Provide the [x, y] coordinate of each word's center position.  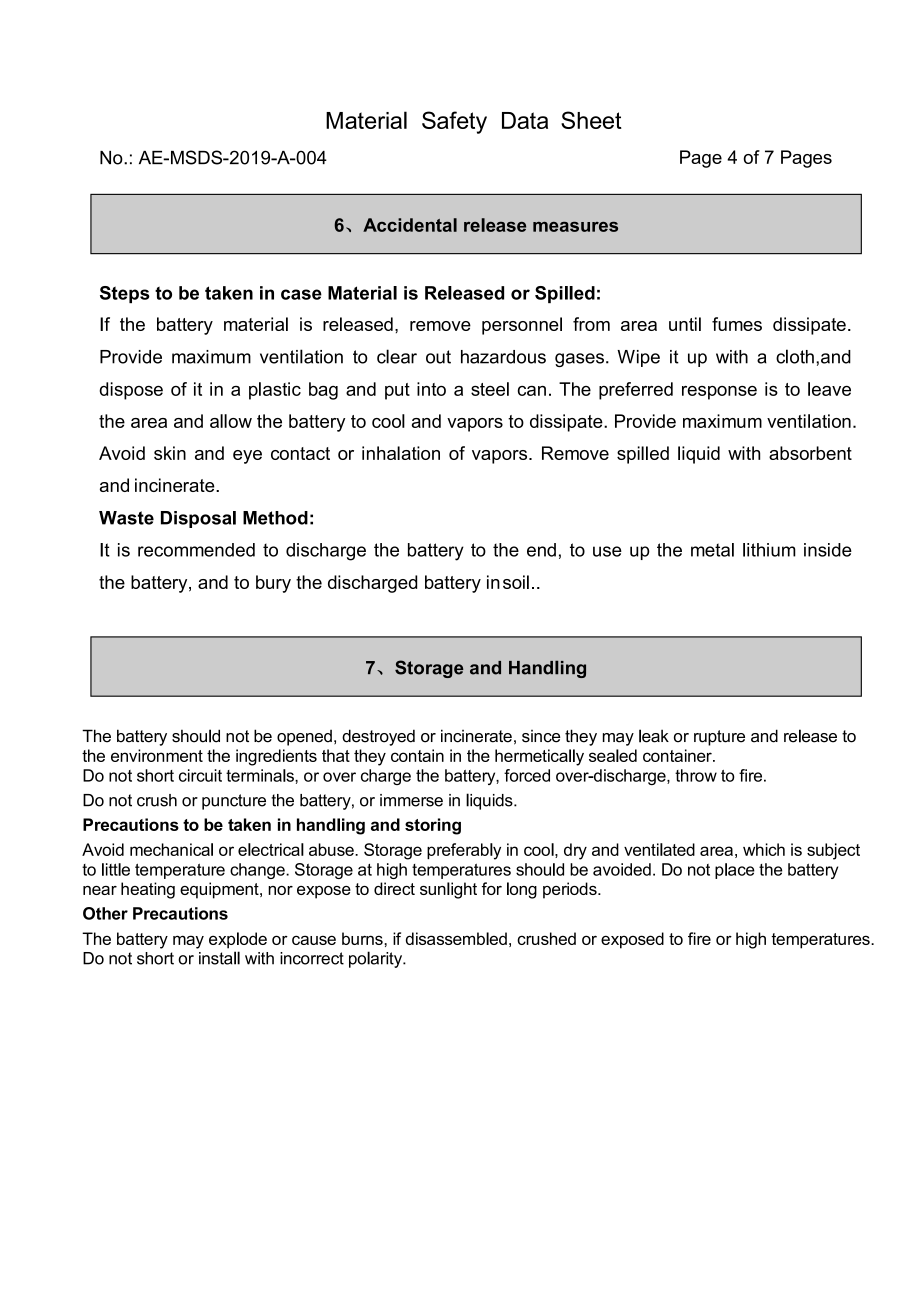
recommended [196, 550]
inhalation [401, 453]
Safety [454, 122]
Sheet [591, 120]
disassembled [456, 938]
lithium [769, 550]
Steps [125, 294]
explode [238, 940]
